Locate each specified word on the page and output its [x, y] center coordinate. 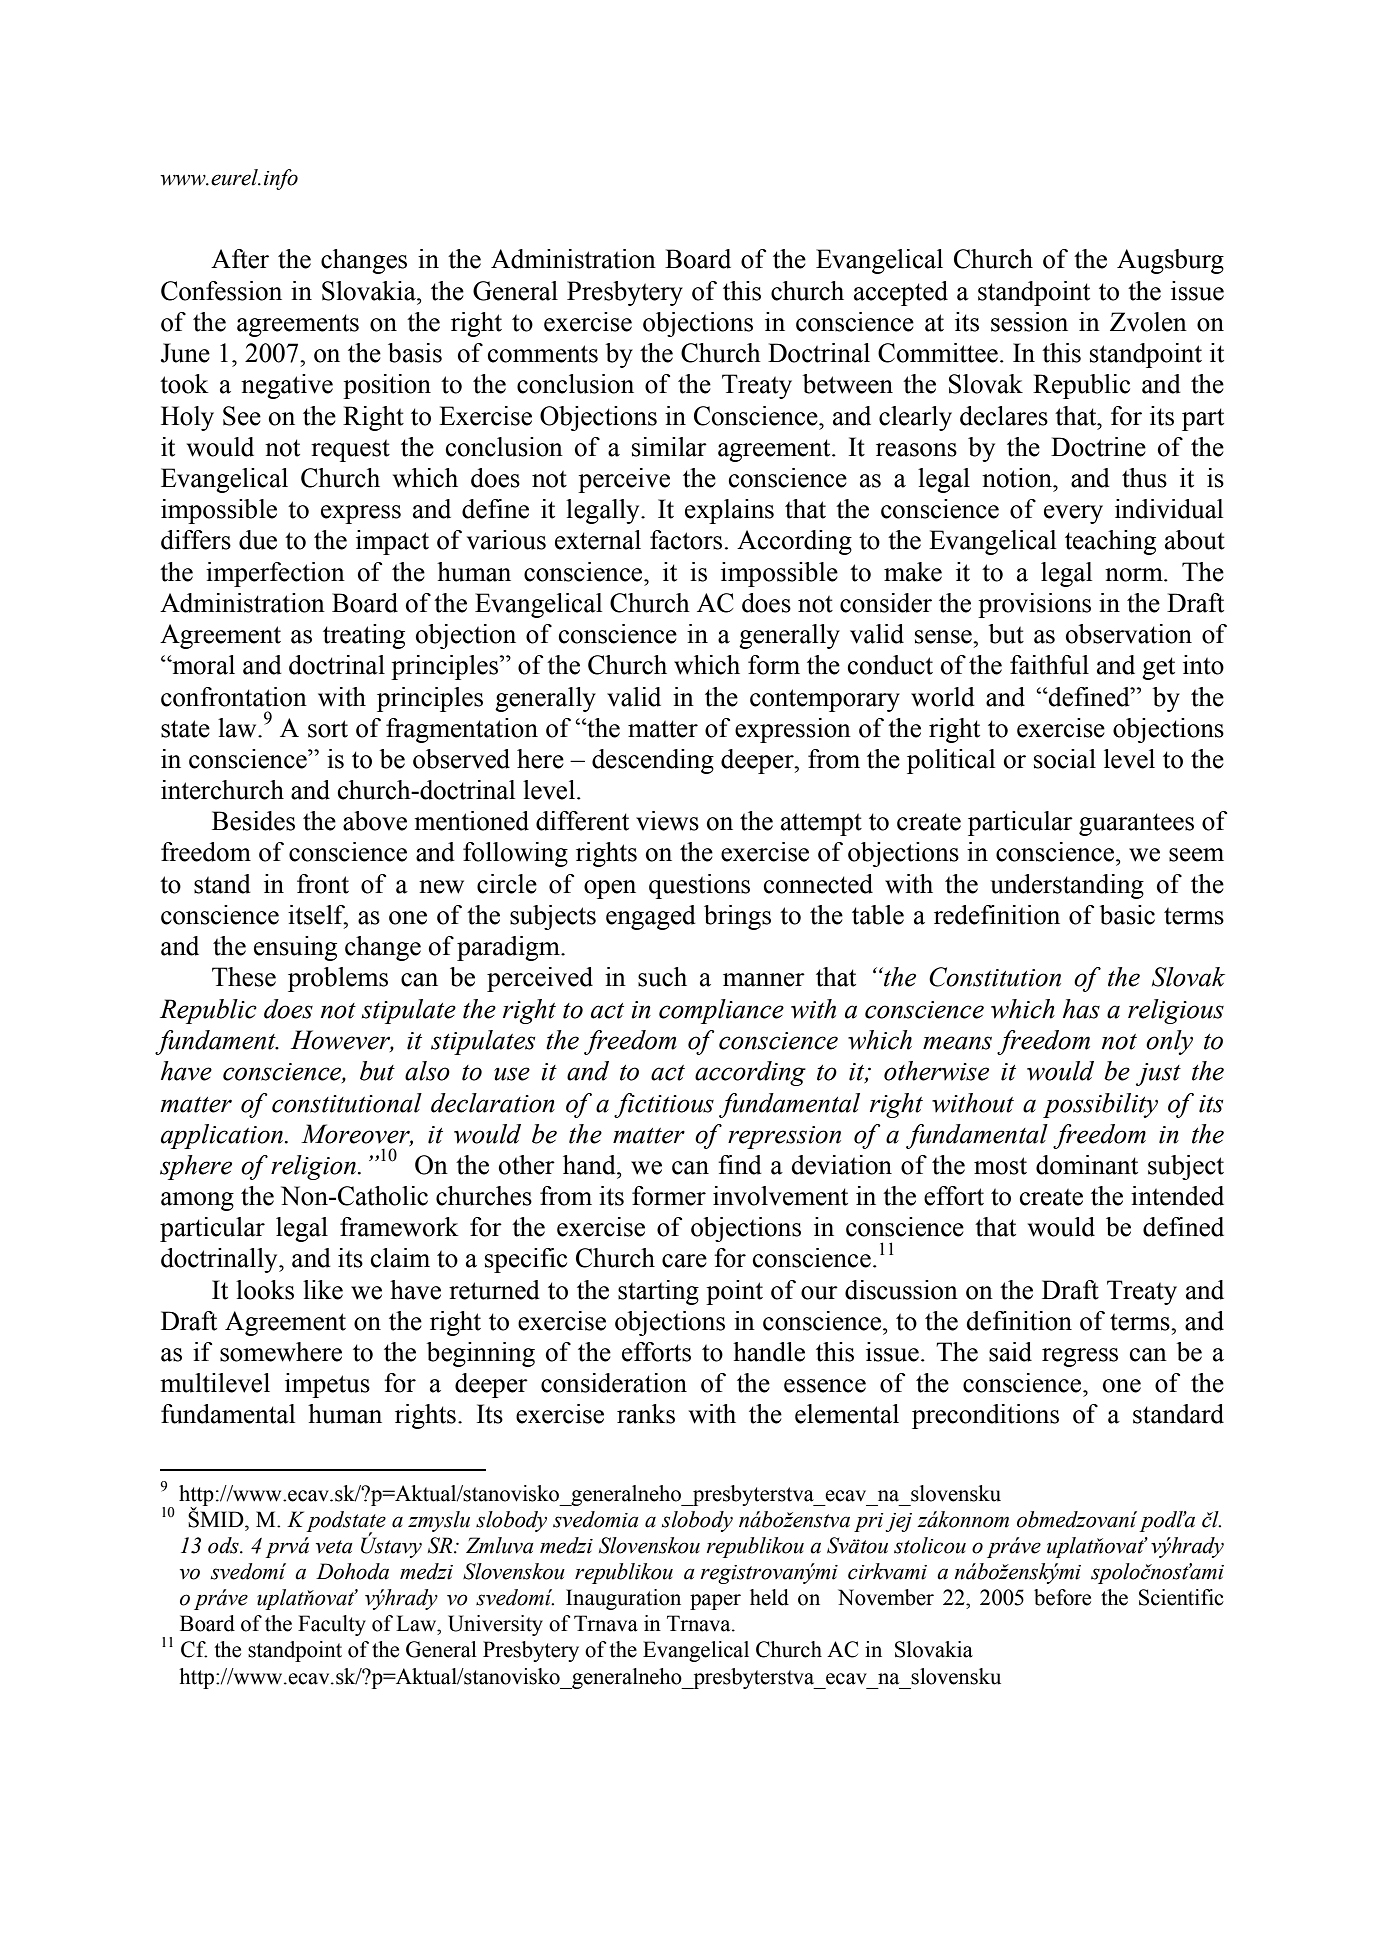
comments [543, 354]
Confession [221, 291]
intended [1177, 1196]
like [323, 1290]
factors [686, 540]
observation [1129, 634]
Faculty [332, 1625]
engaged [651, 917]
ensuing [295, 948]
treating [364, 636]
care [684, 1261]
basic [1127, 915]
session [1029, 322]
